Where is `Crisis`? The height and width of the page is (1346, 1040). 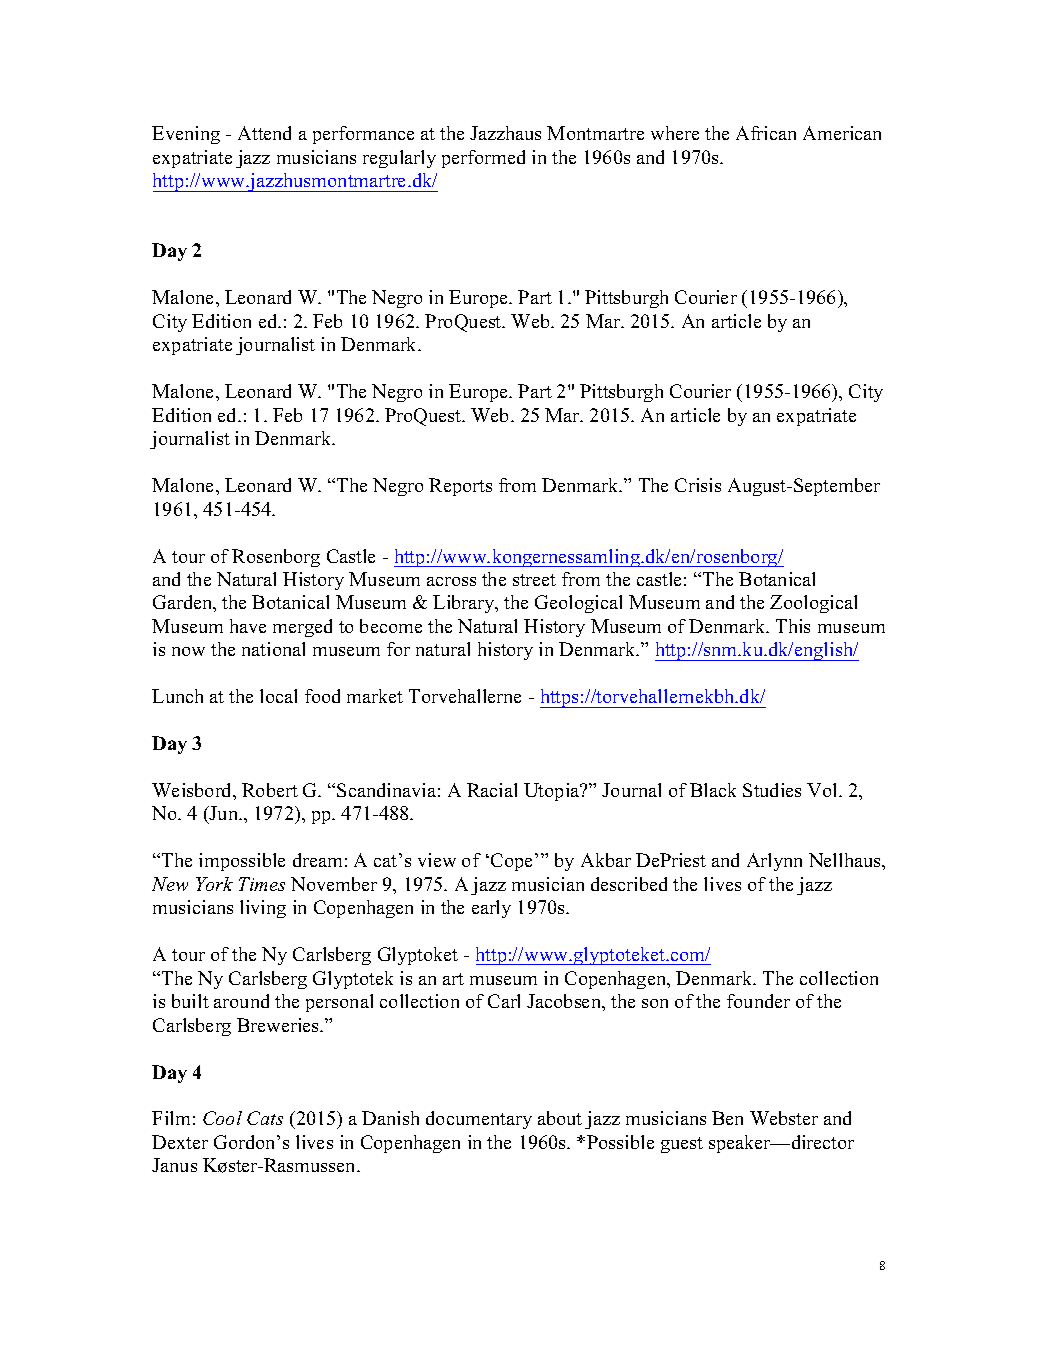
Crisis is located at coordinates (698, 485).
